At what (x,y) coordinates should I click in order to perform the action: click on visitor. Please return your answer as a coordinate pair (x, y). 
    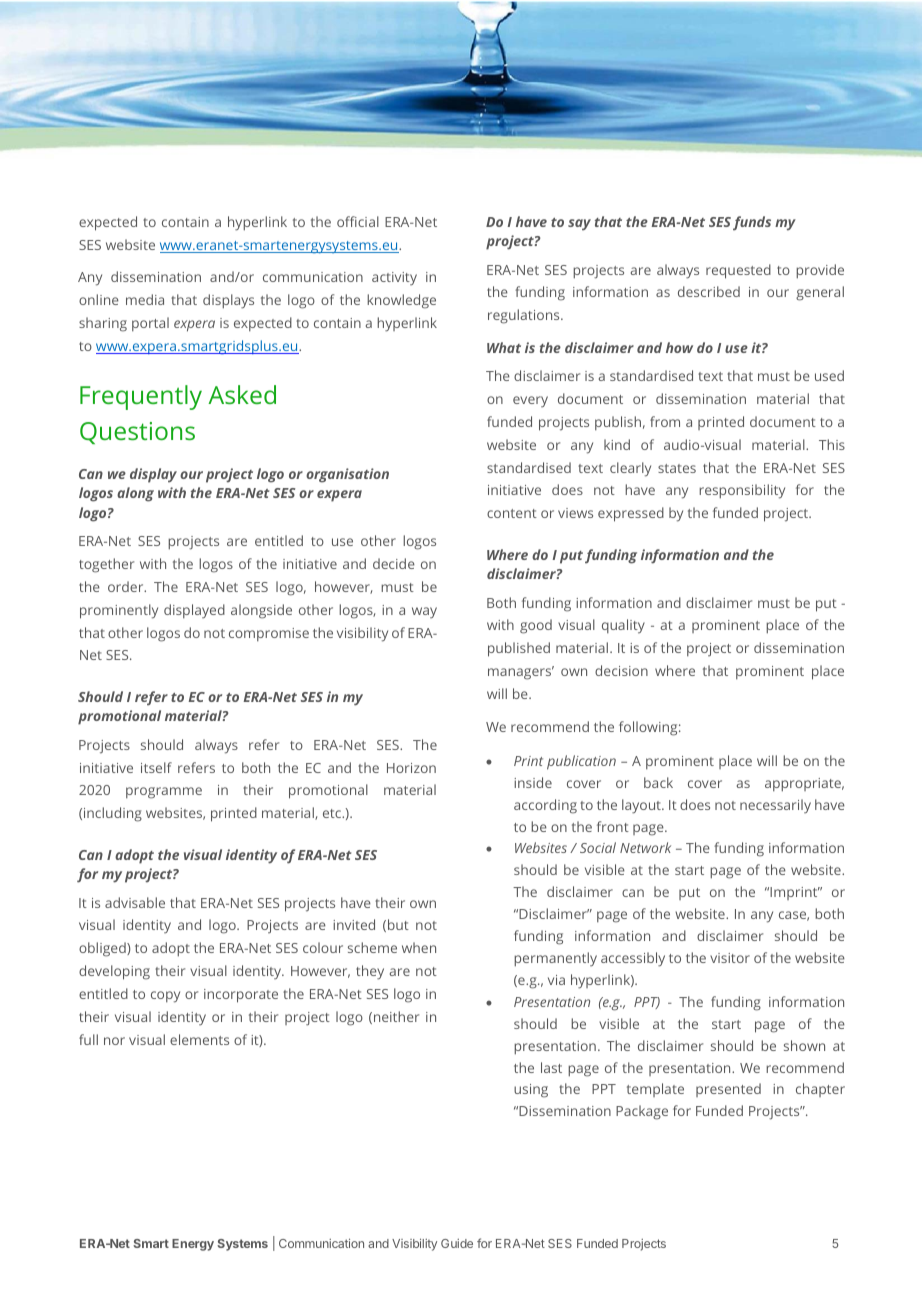
    Looking at the image, I should click on (730, 958).
